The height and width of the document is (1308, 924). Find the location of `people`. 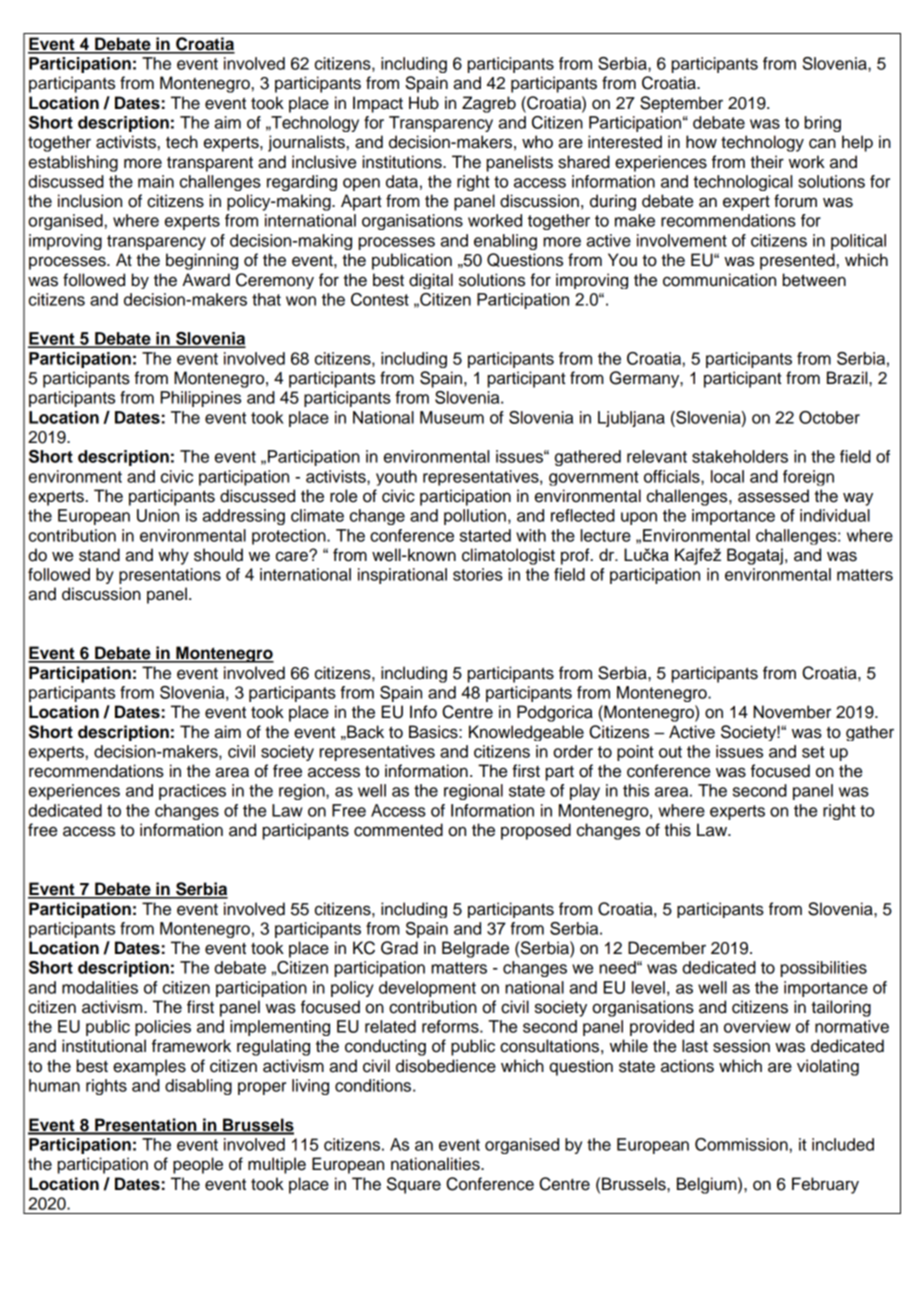

people is located at coordinates (198, 1165).
